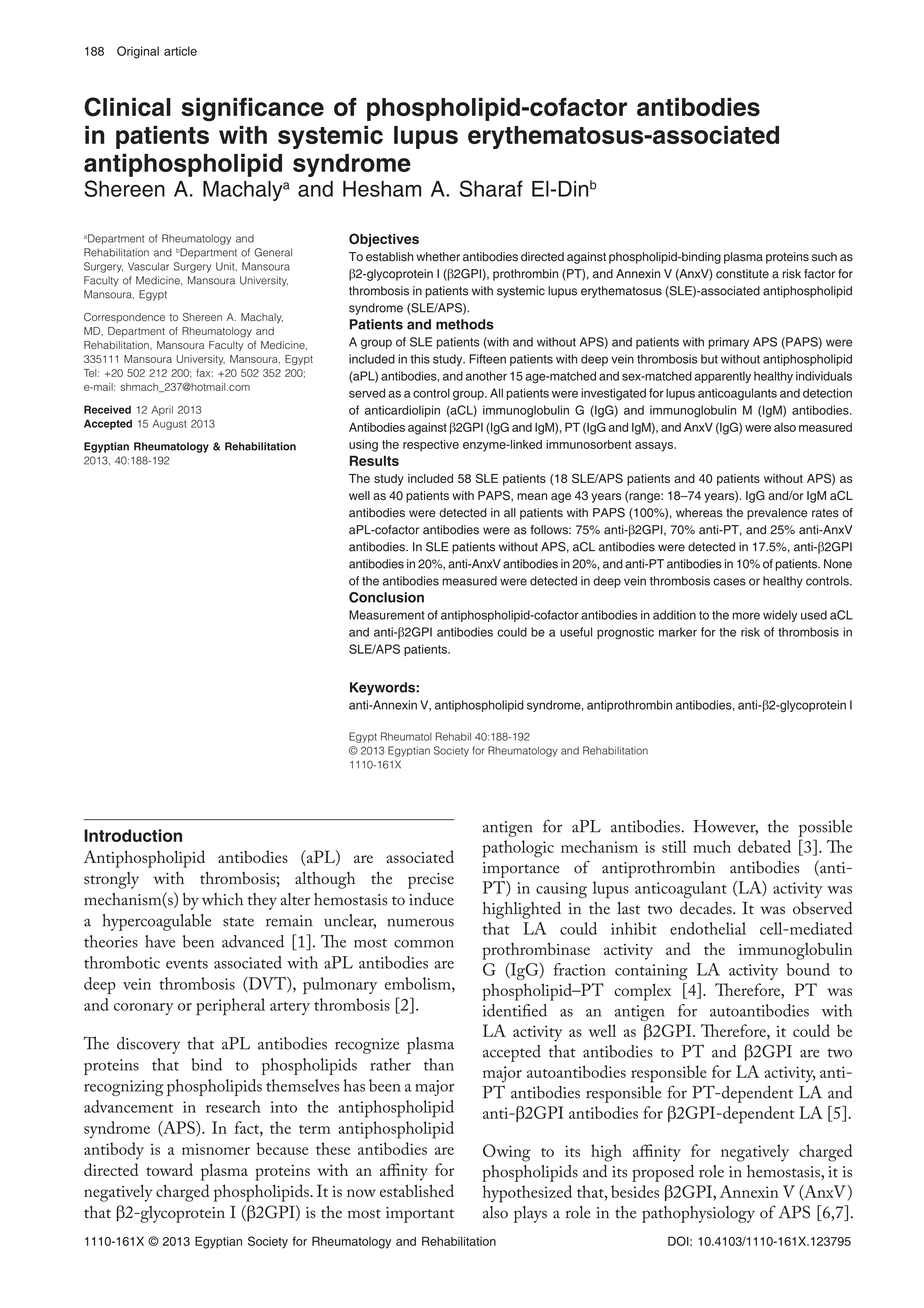  I want to click on respective, so click(431, 446).
